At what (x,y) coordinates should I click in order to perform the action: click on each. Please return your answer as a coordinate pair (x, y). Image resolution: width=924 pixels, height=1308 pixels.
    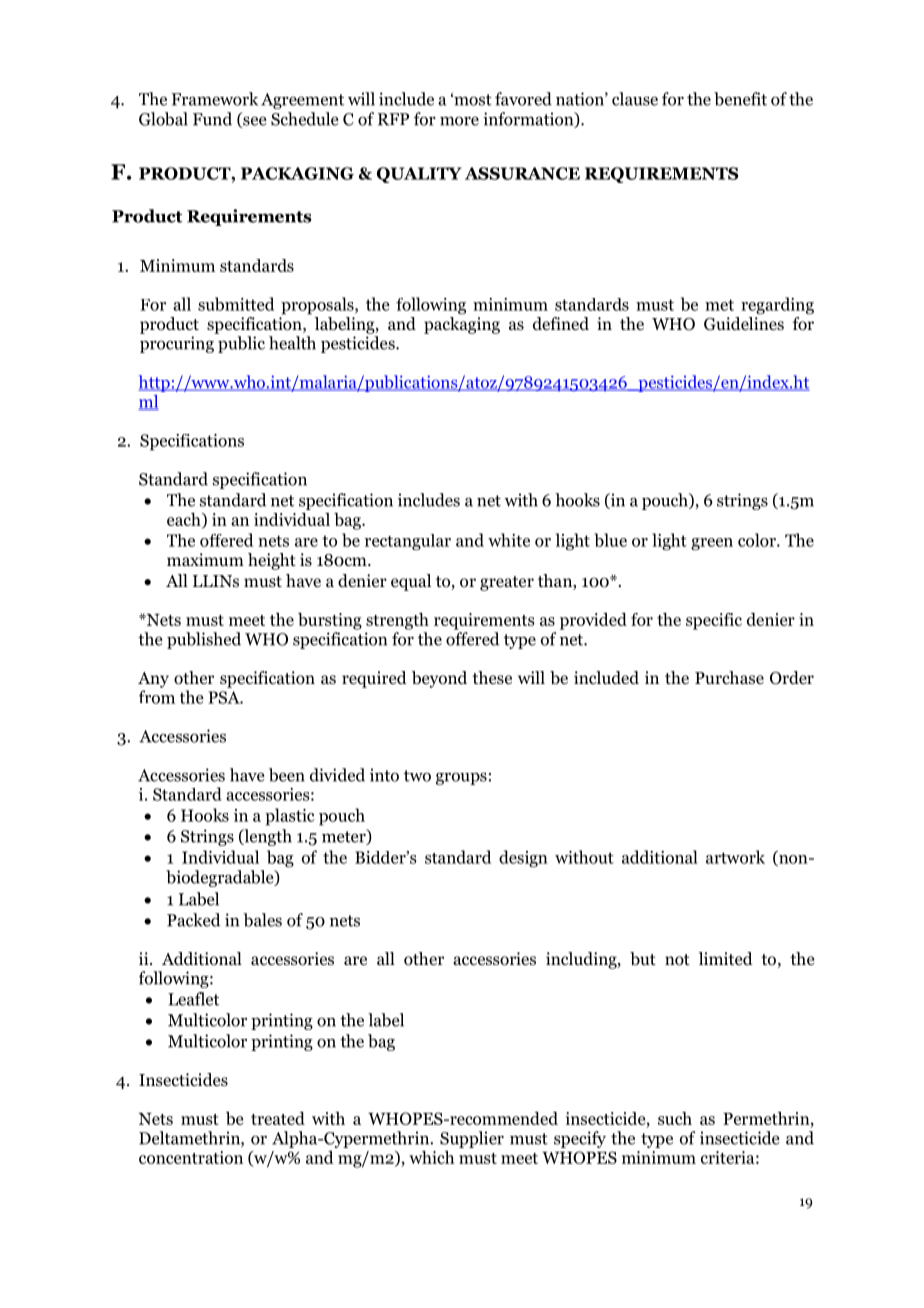
    Looking at the image, I should click on (185, 520).
